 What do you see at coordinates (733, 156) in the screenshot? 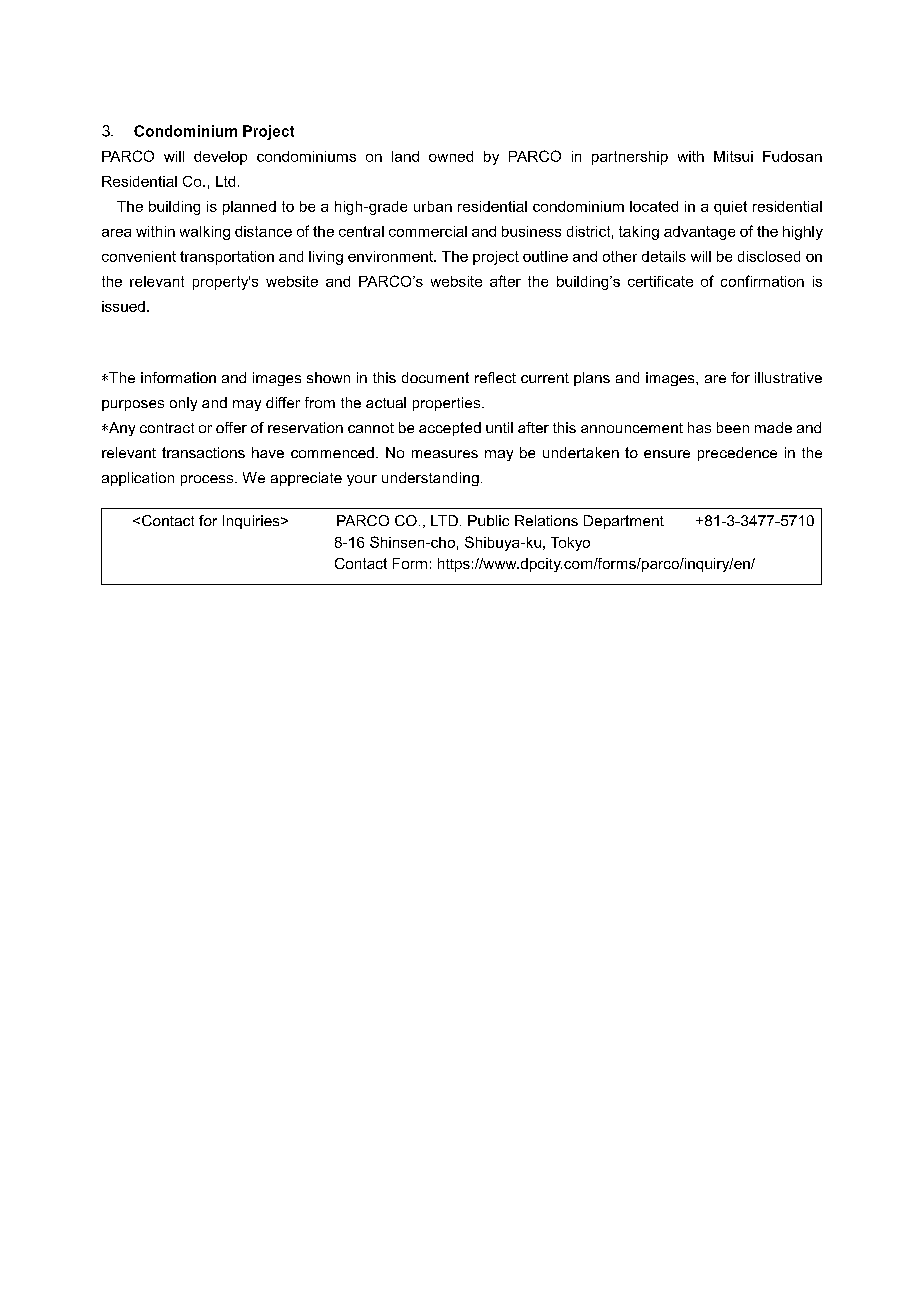
I see `Mitsui` at bounding box center [733, 156].
